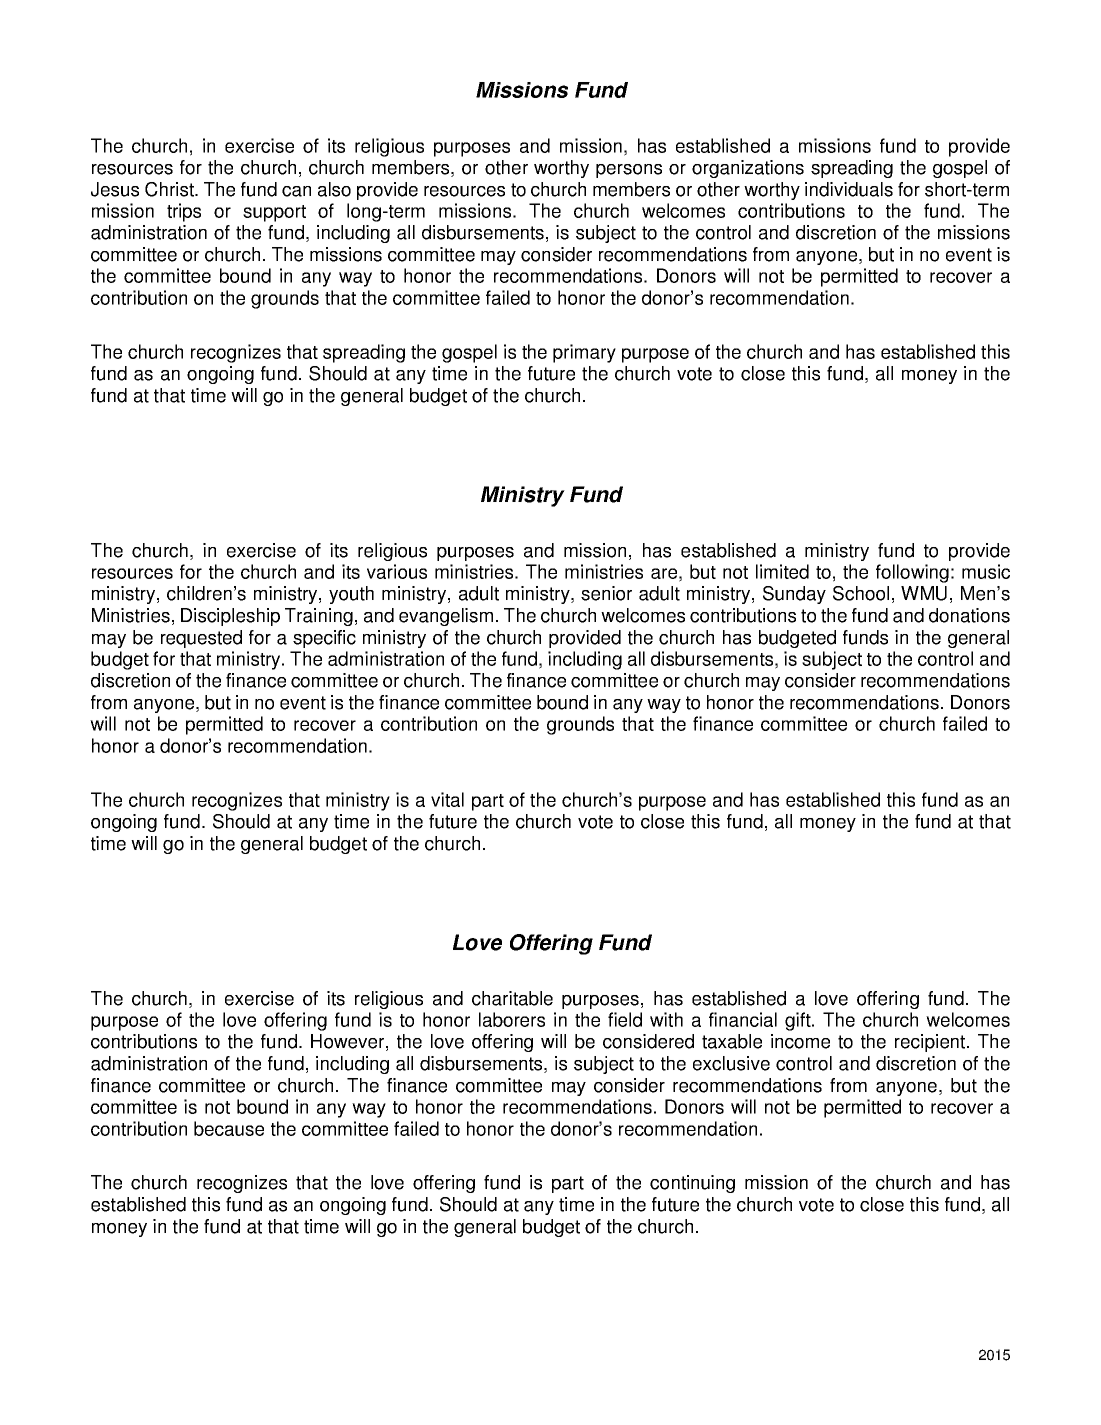  Describe the element at coordinates (849, 189) in the page. I see `individuals` at that location.
